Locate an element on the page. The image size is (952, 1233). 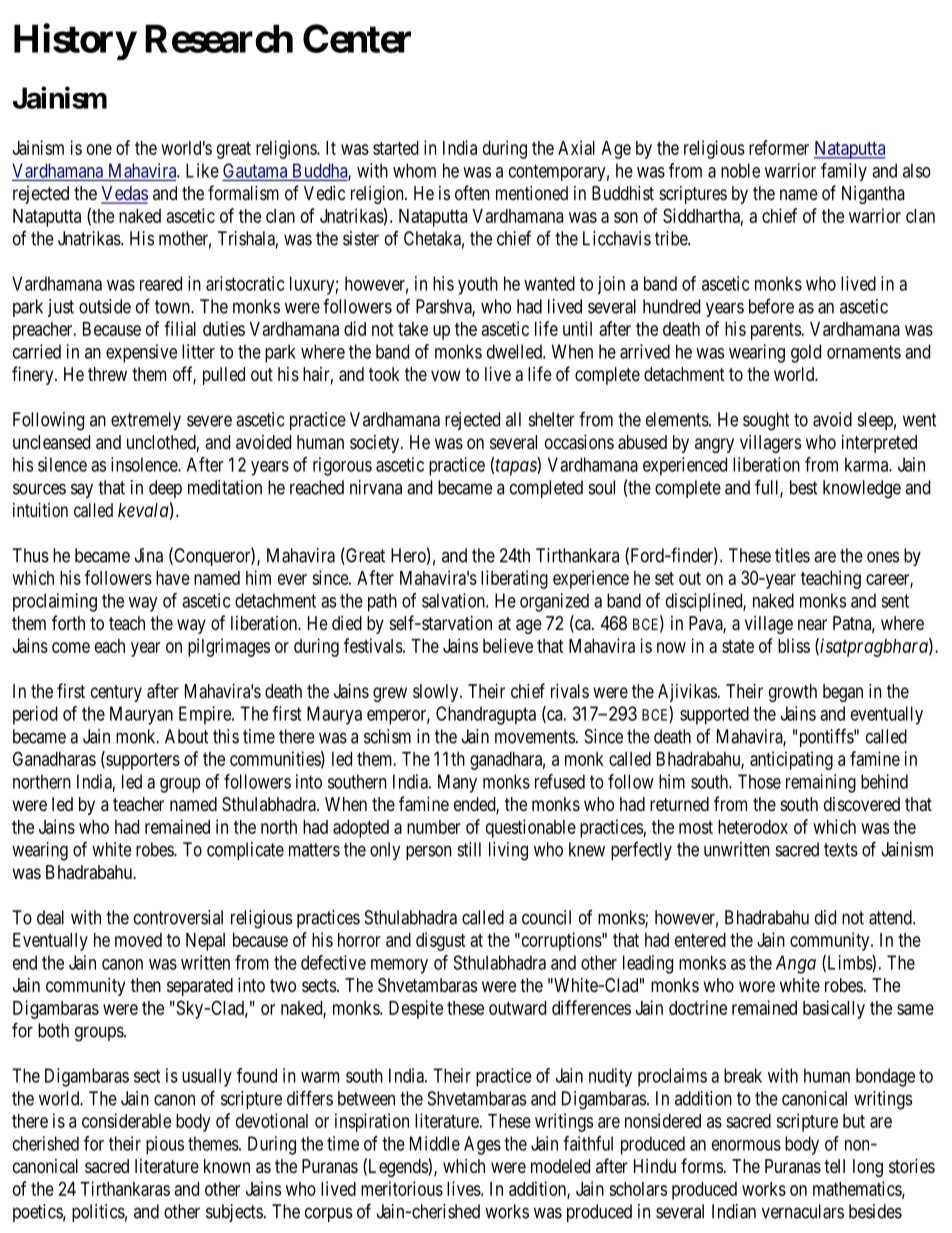
Middle is located at coordinates (435, 1143).
